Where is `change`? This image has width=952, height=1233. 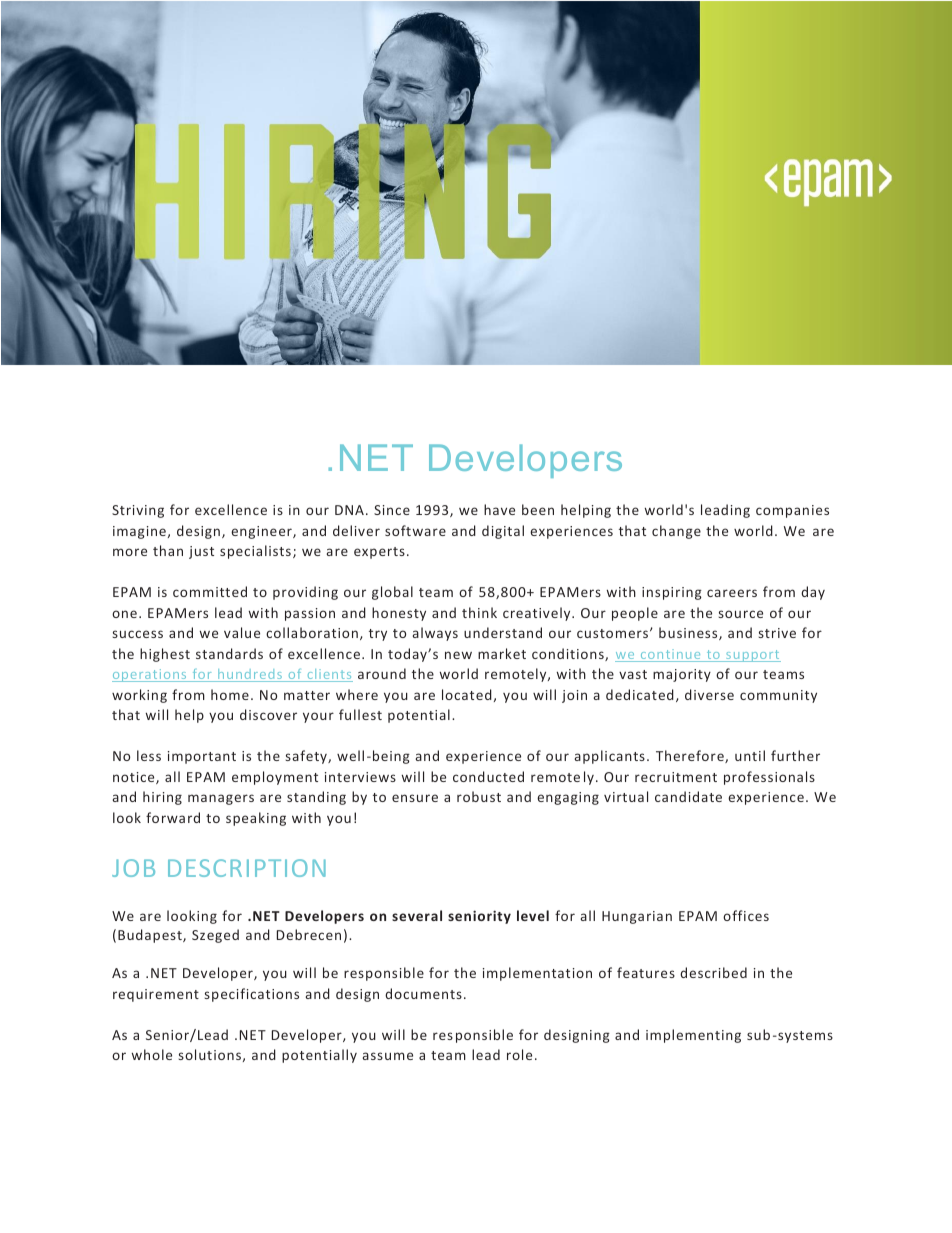 change is located at coordinates (676, 532).
